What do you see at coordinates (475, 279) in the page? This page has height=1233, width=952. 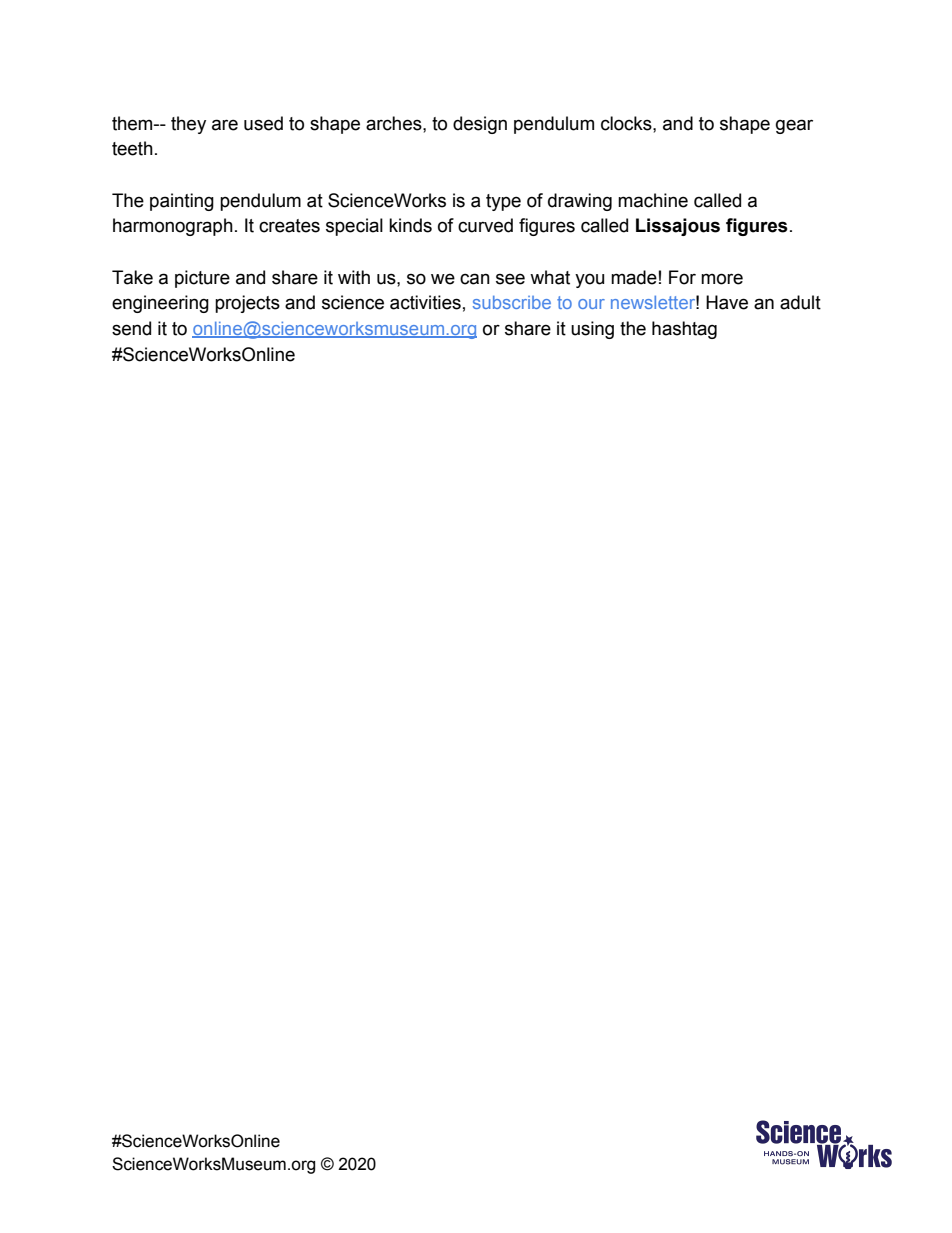 I see `can` at bounding box center [475, 279].
